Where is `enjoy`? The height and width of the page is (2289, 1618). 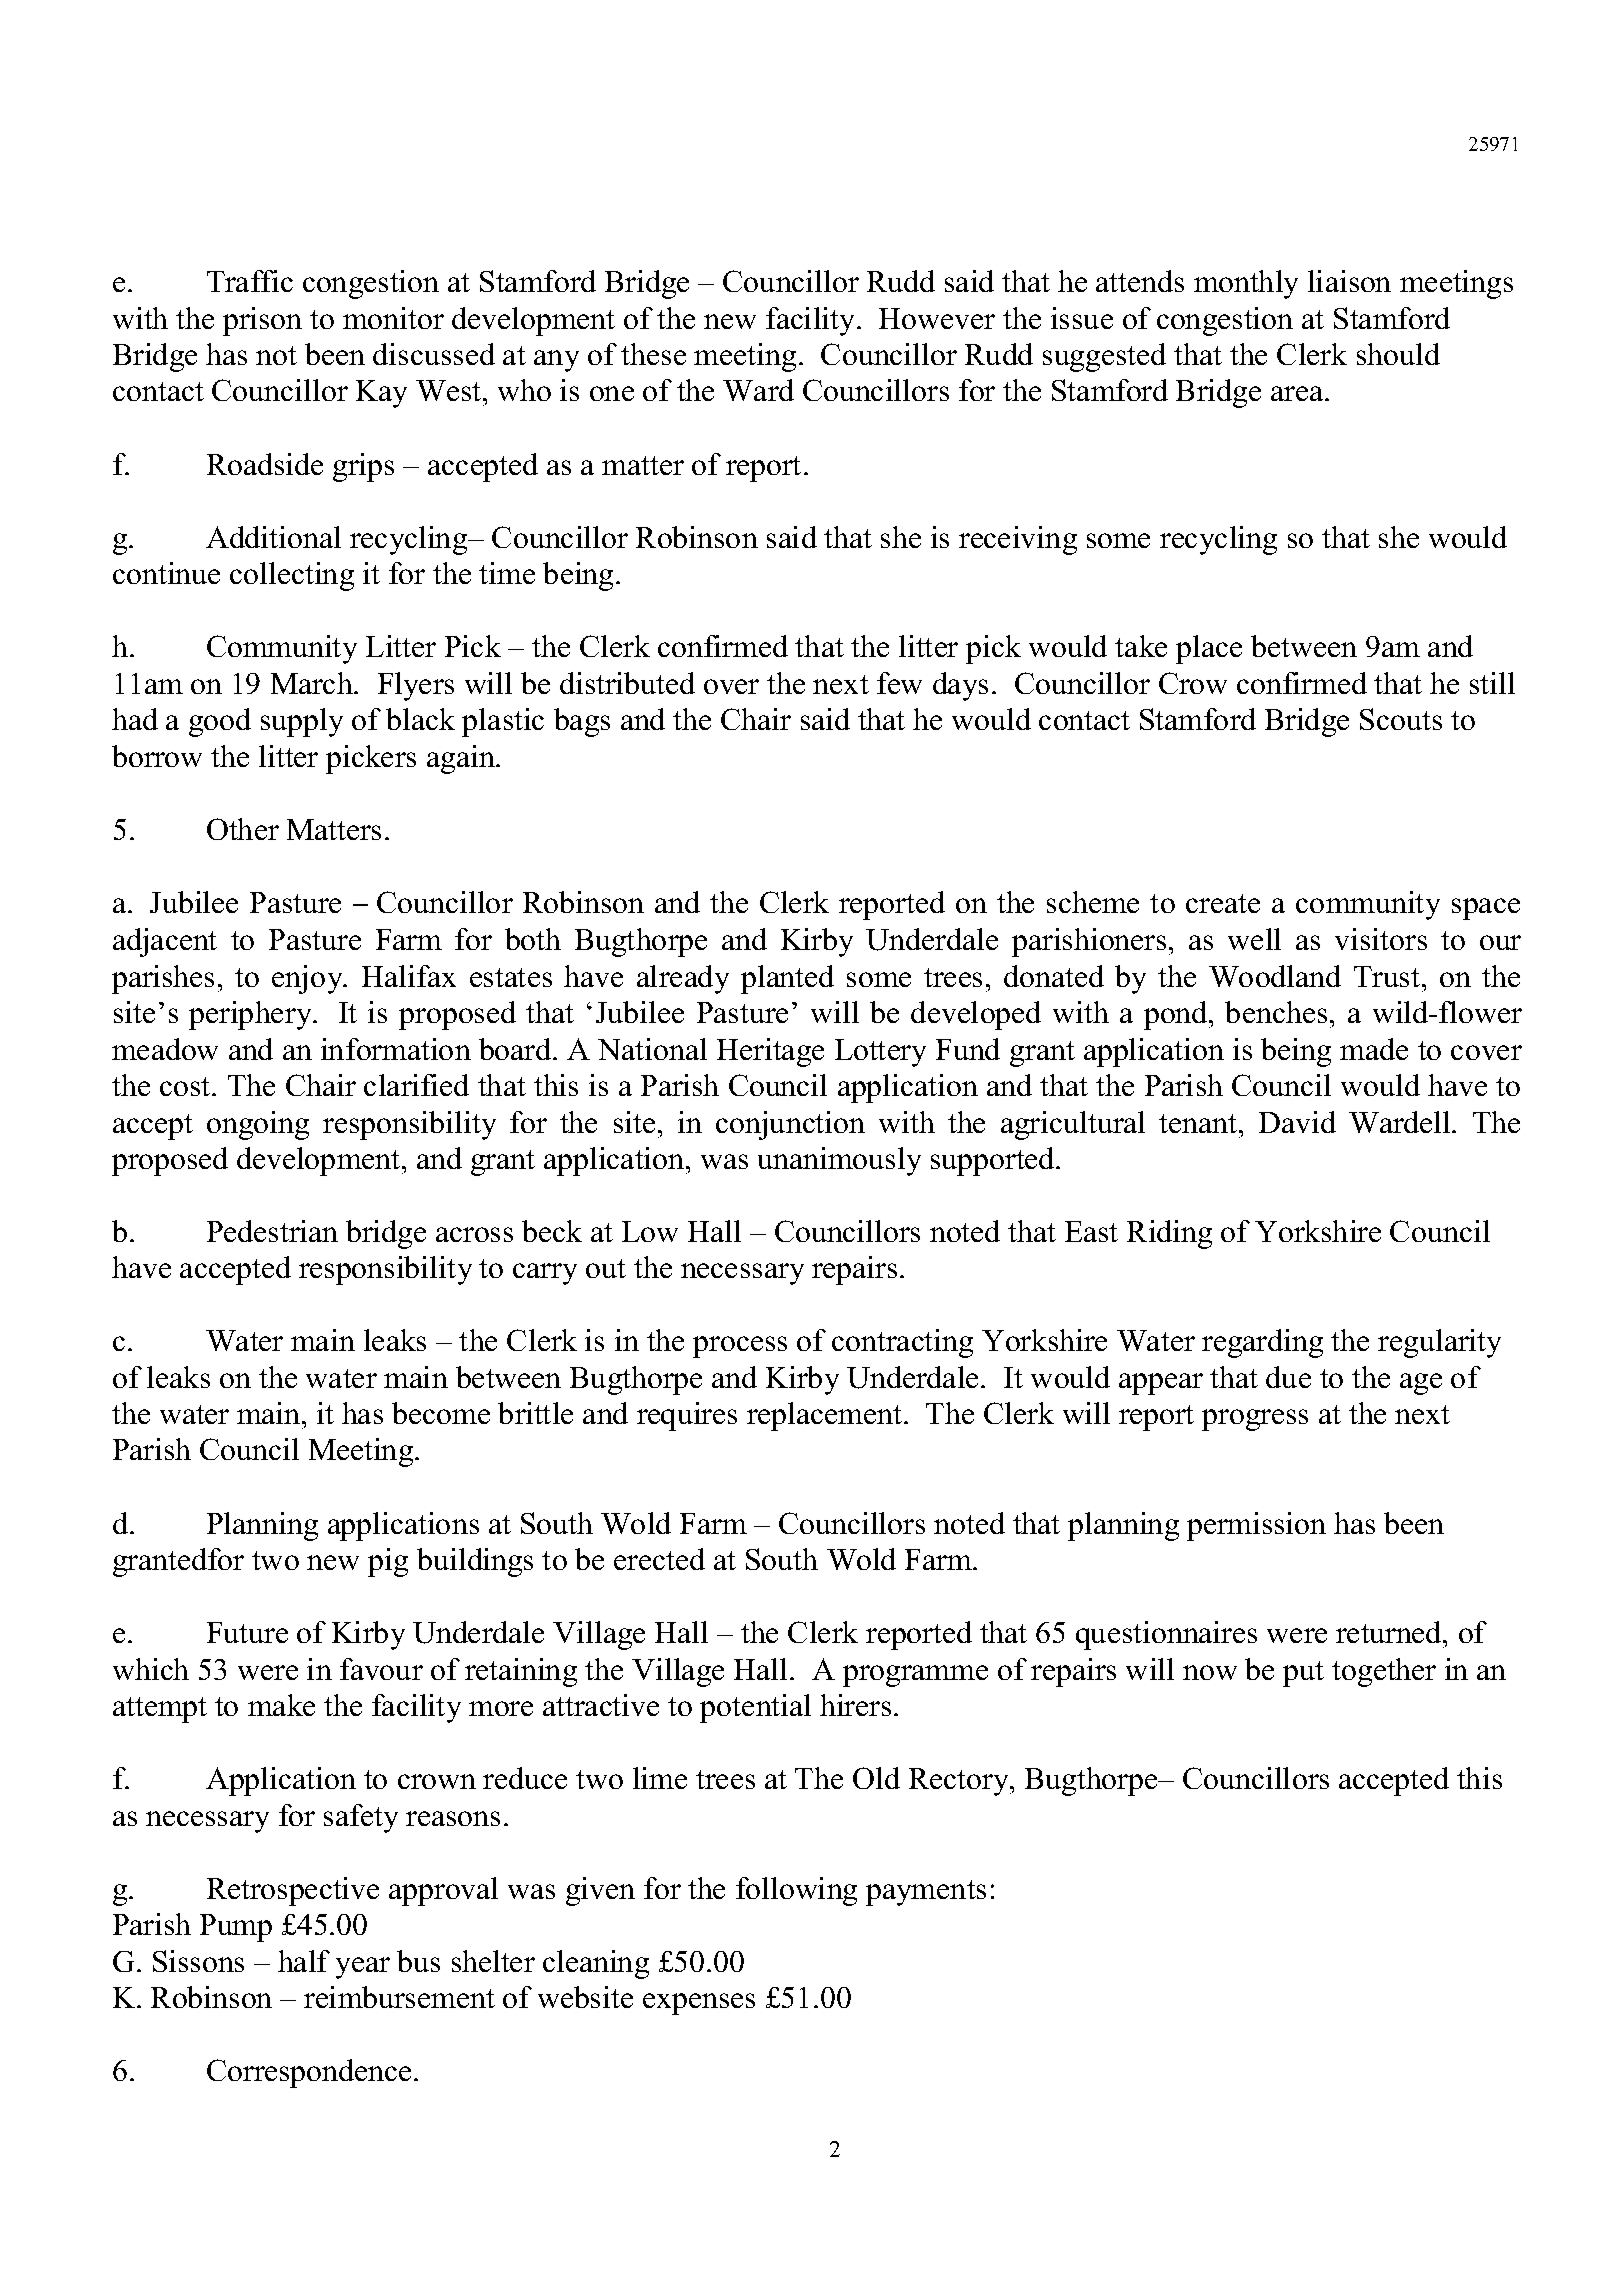
enjoy is located at coordinates (308, 979).
